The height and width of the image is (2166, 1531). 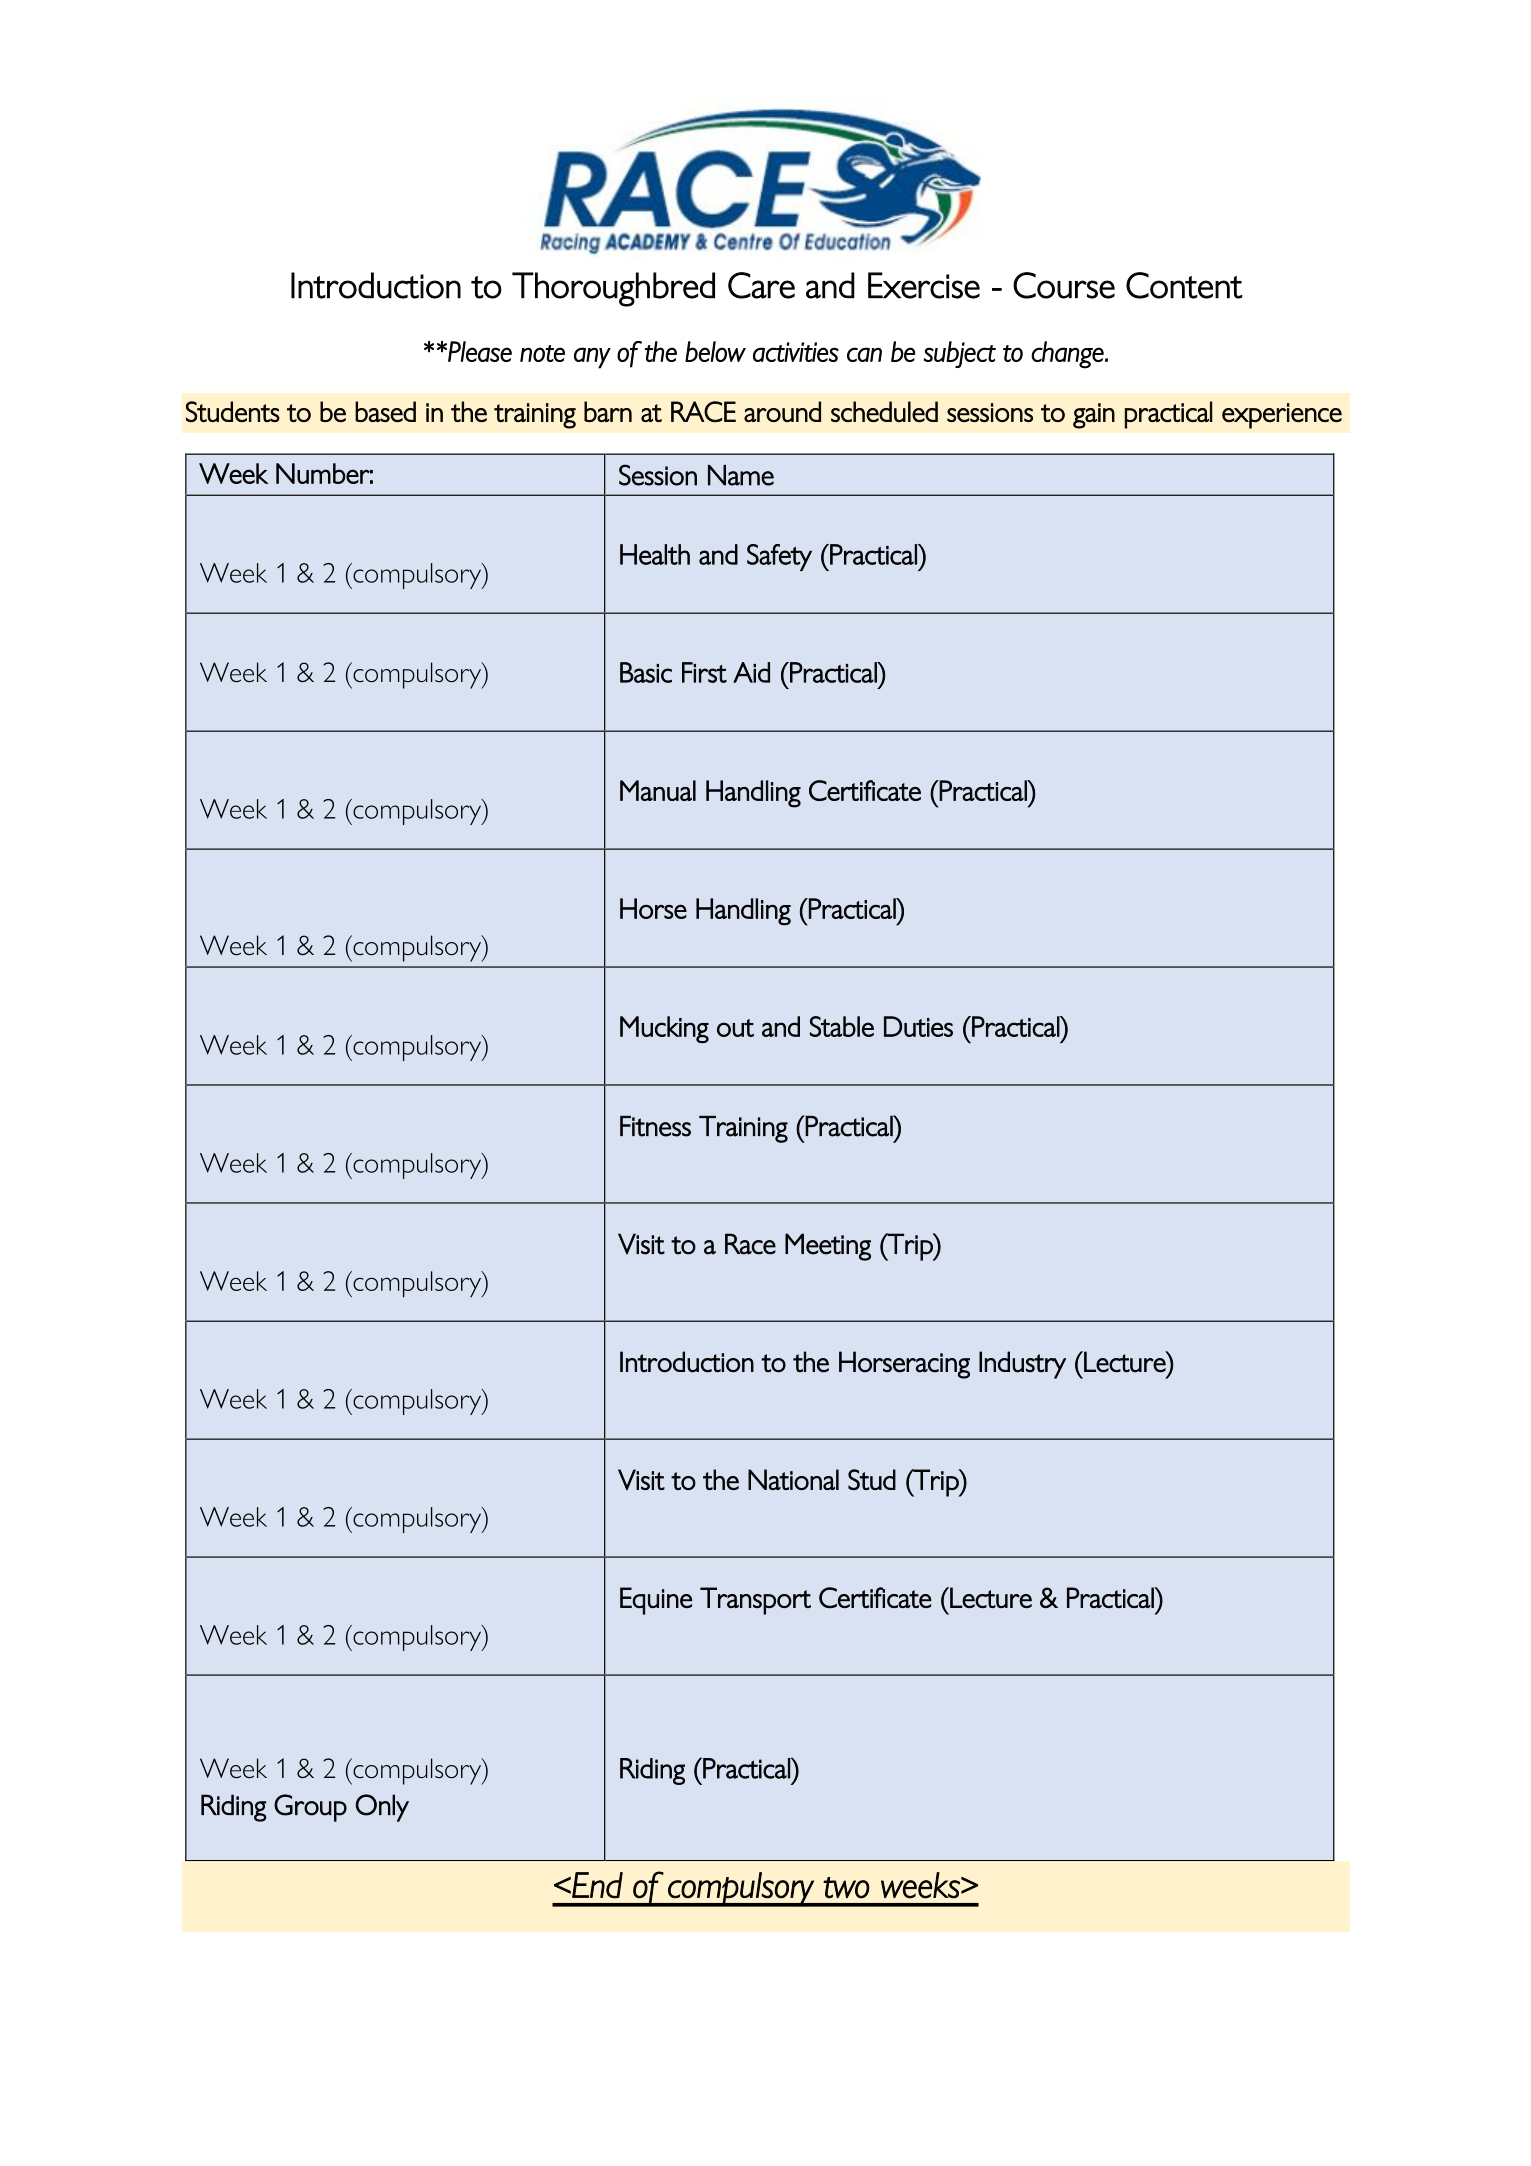 What do you see at coordinates (382, 1808) in the image?
I see `Only` at bounding box center [382, 1808].
